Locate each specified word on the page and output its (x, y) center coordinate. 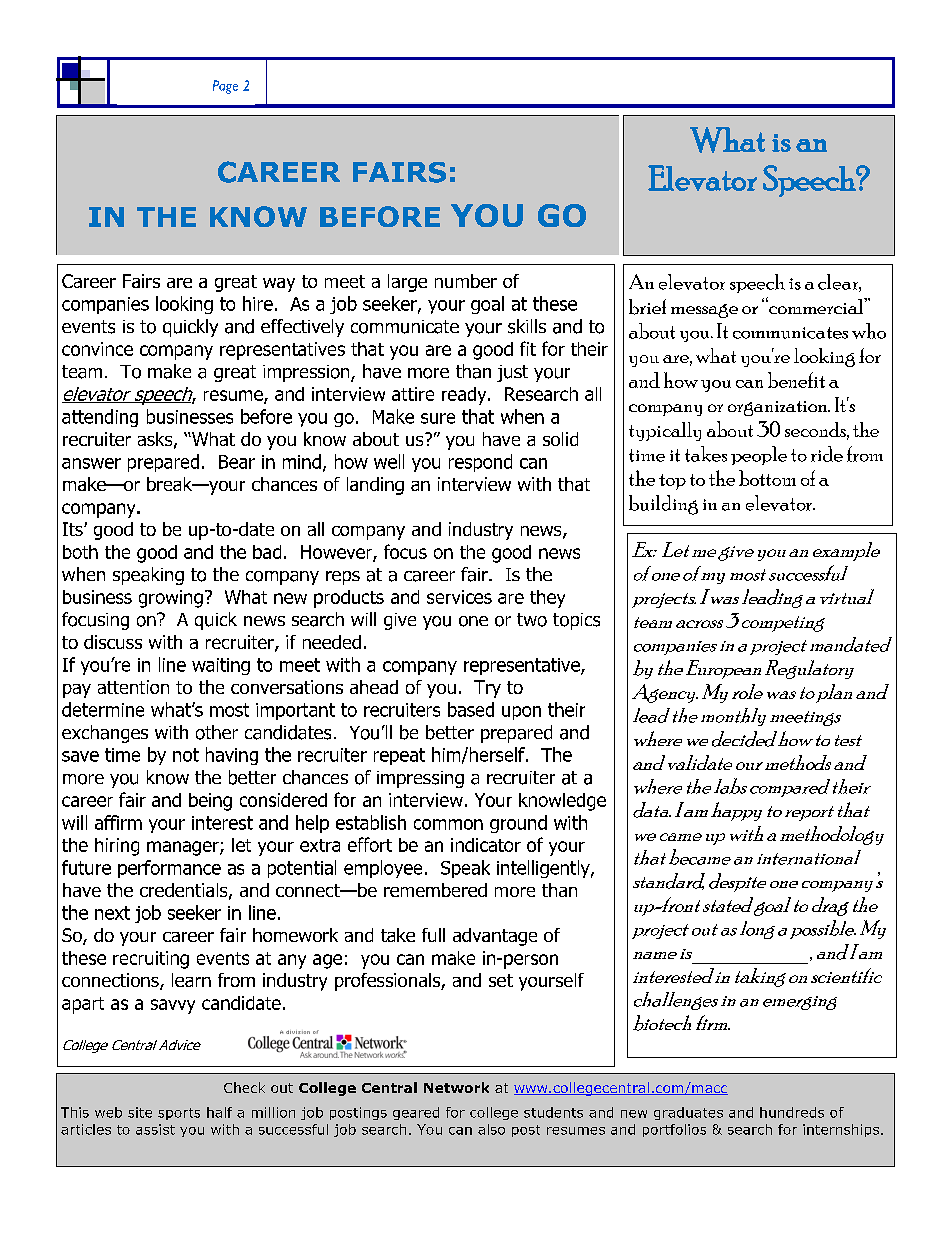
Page (225, 87)
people (759, 455)
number (466, 281)
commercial (816, 305)
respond (480, 463)
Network (456, 1087)
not (186, 755)
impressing (420, 779)
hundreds (792, 1112)
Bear (237, 462)
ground (518, 824)
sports (179, 1114)
